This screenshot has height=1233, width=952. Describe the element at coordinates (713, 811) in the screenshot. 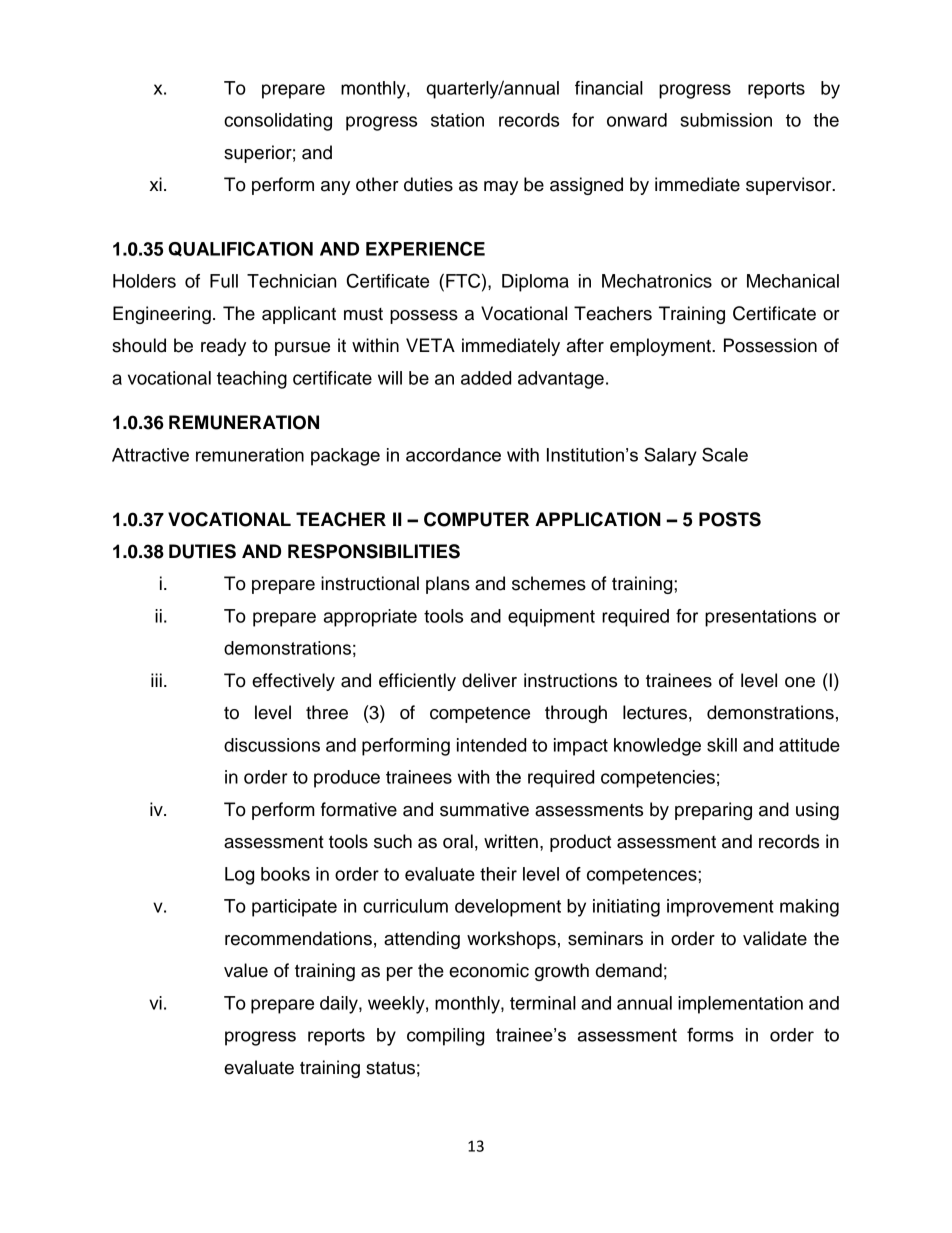

I see `preparing` at that location.
